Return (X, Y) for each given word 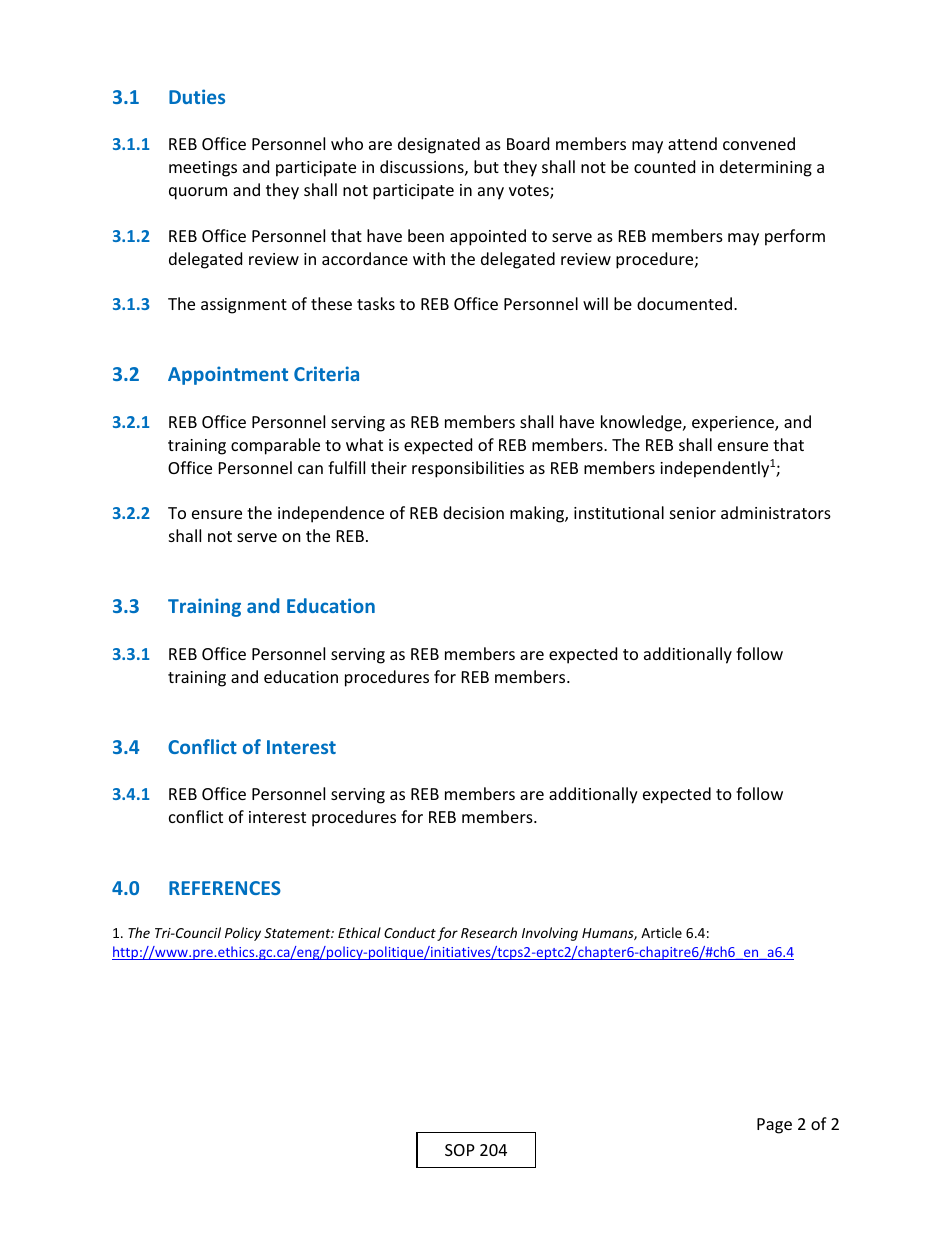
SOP (460, 1150)
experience (734, 424)
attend (692, 143)
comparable (275, 446)
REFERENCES (225, 888)
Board (528, 143)
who (347, 143)
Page (774, 1126)
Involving (550, 934)
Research (489, 932)
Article (661, 932)
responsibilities (468, 469)
